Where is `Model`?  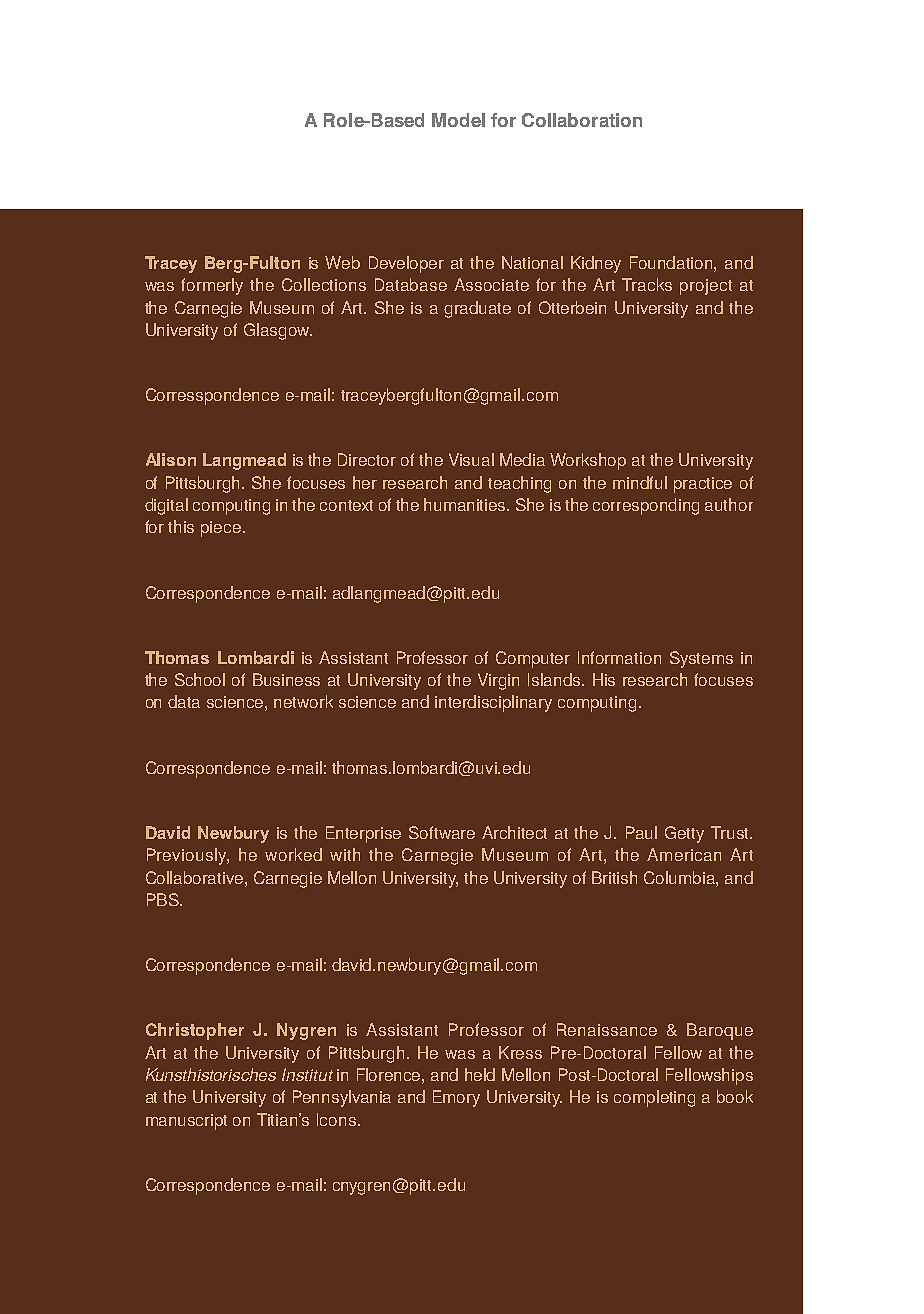
Model is located at coordinates (458, 120).
